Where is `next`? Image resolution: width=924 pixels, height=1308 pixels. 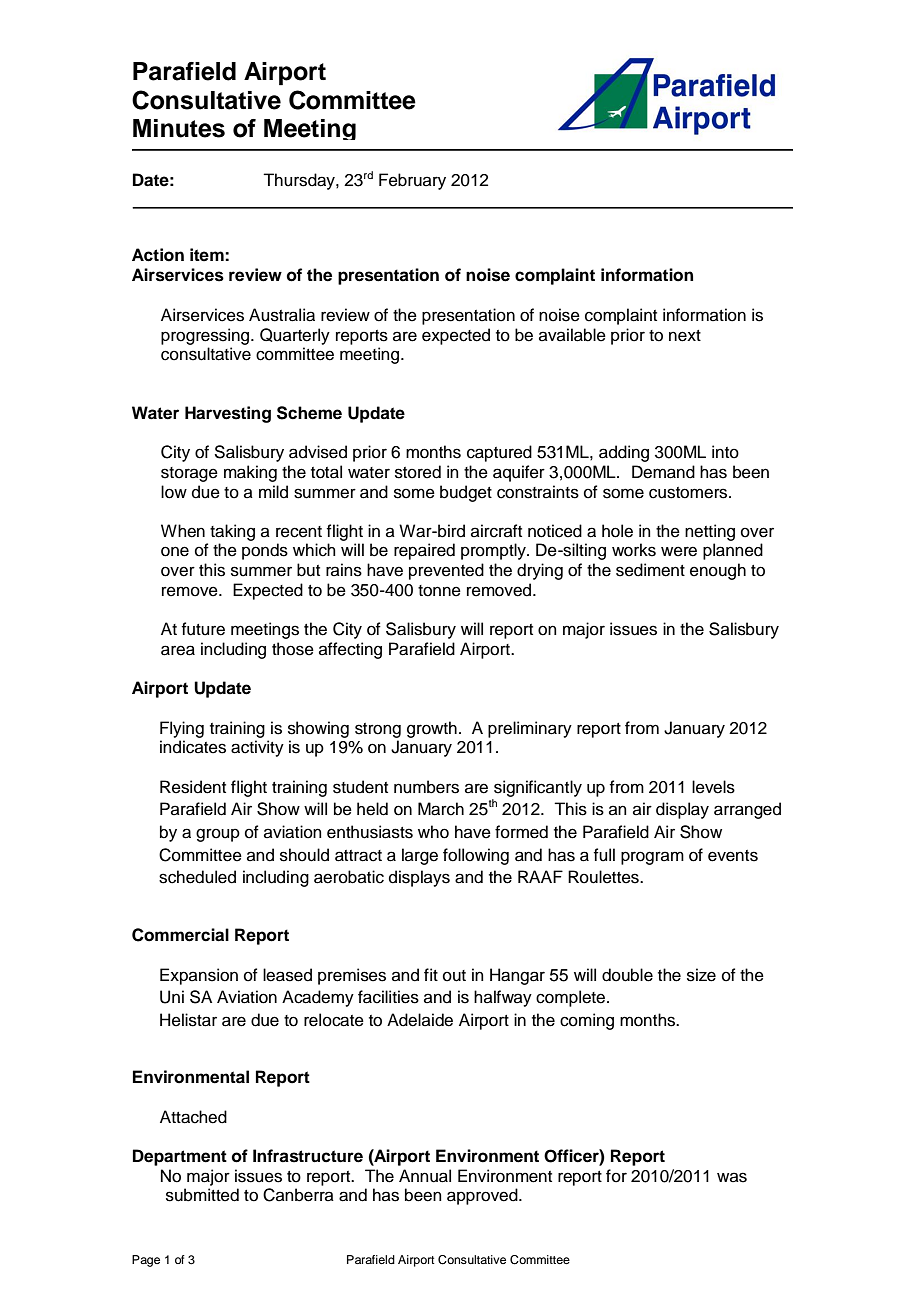
next is located at coordinates (685, 336).
